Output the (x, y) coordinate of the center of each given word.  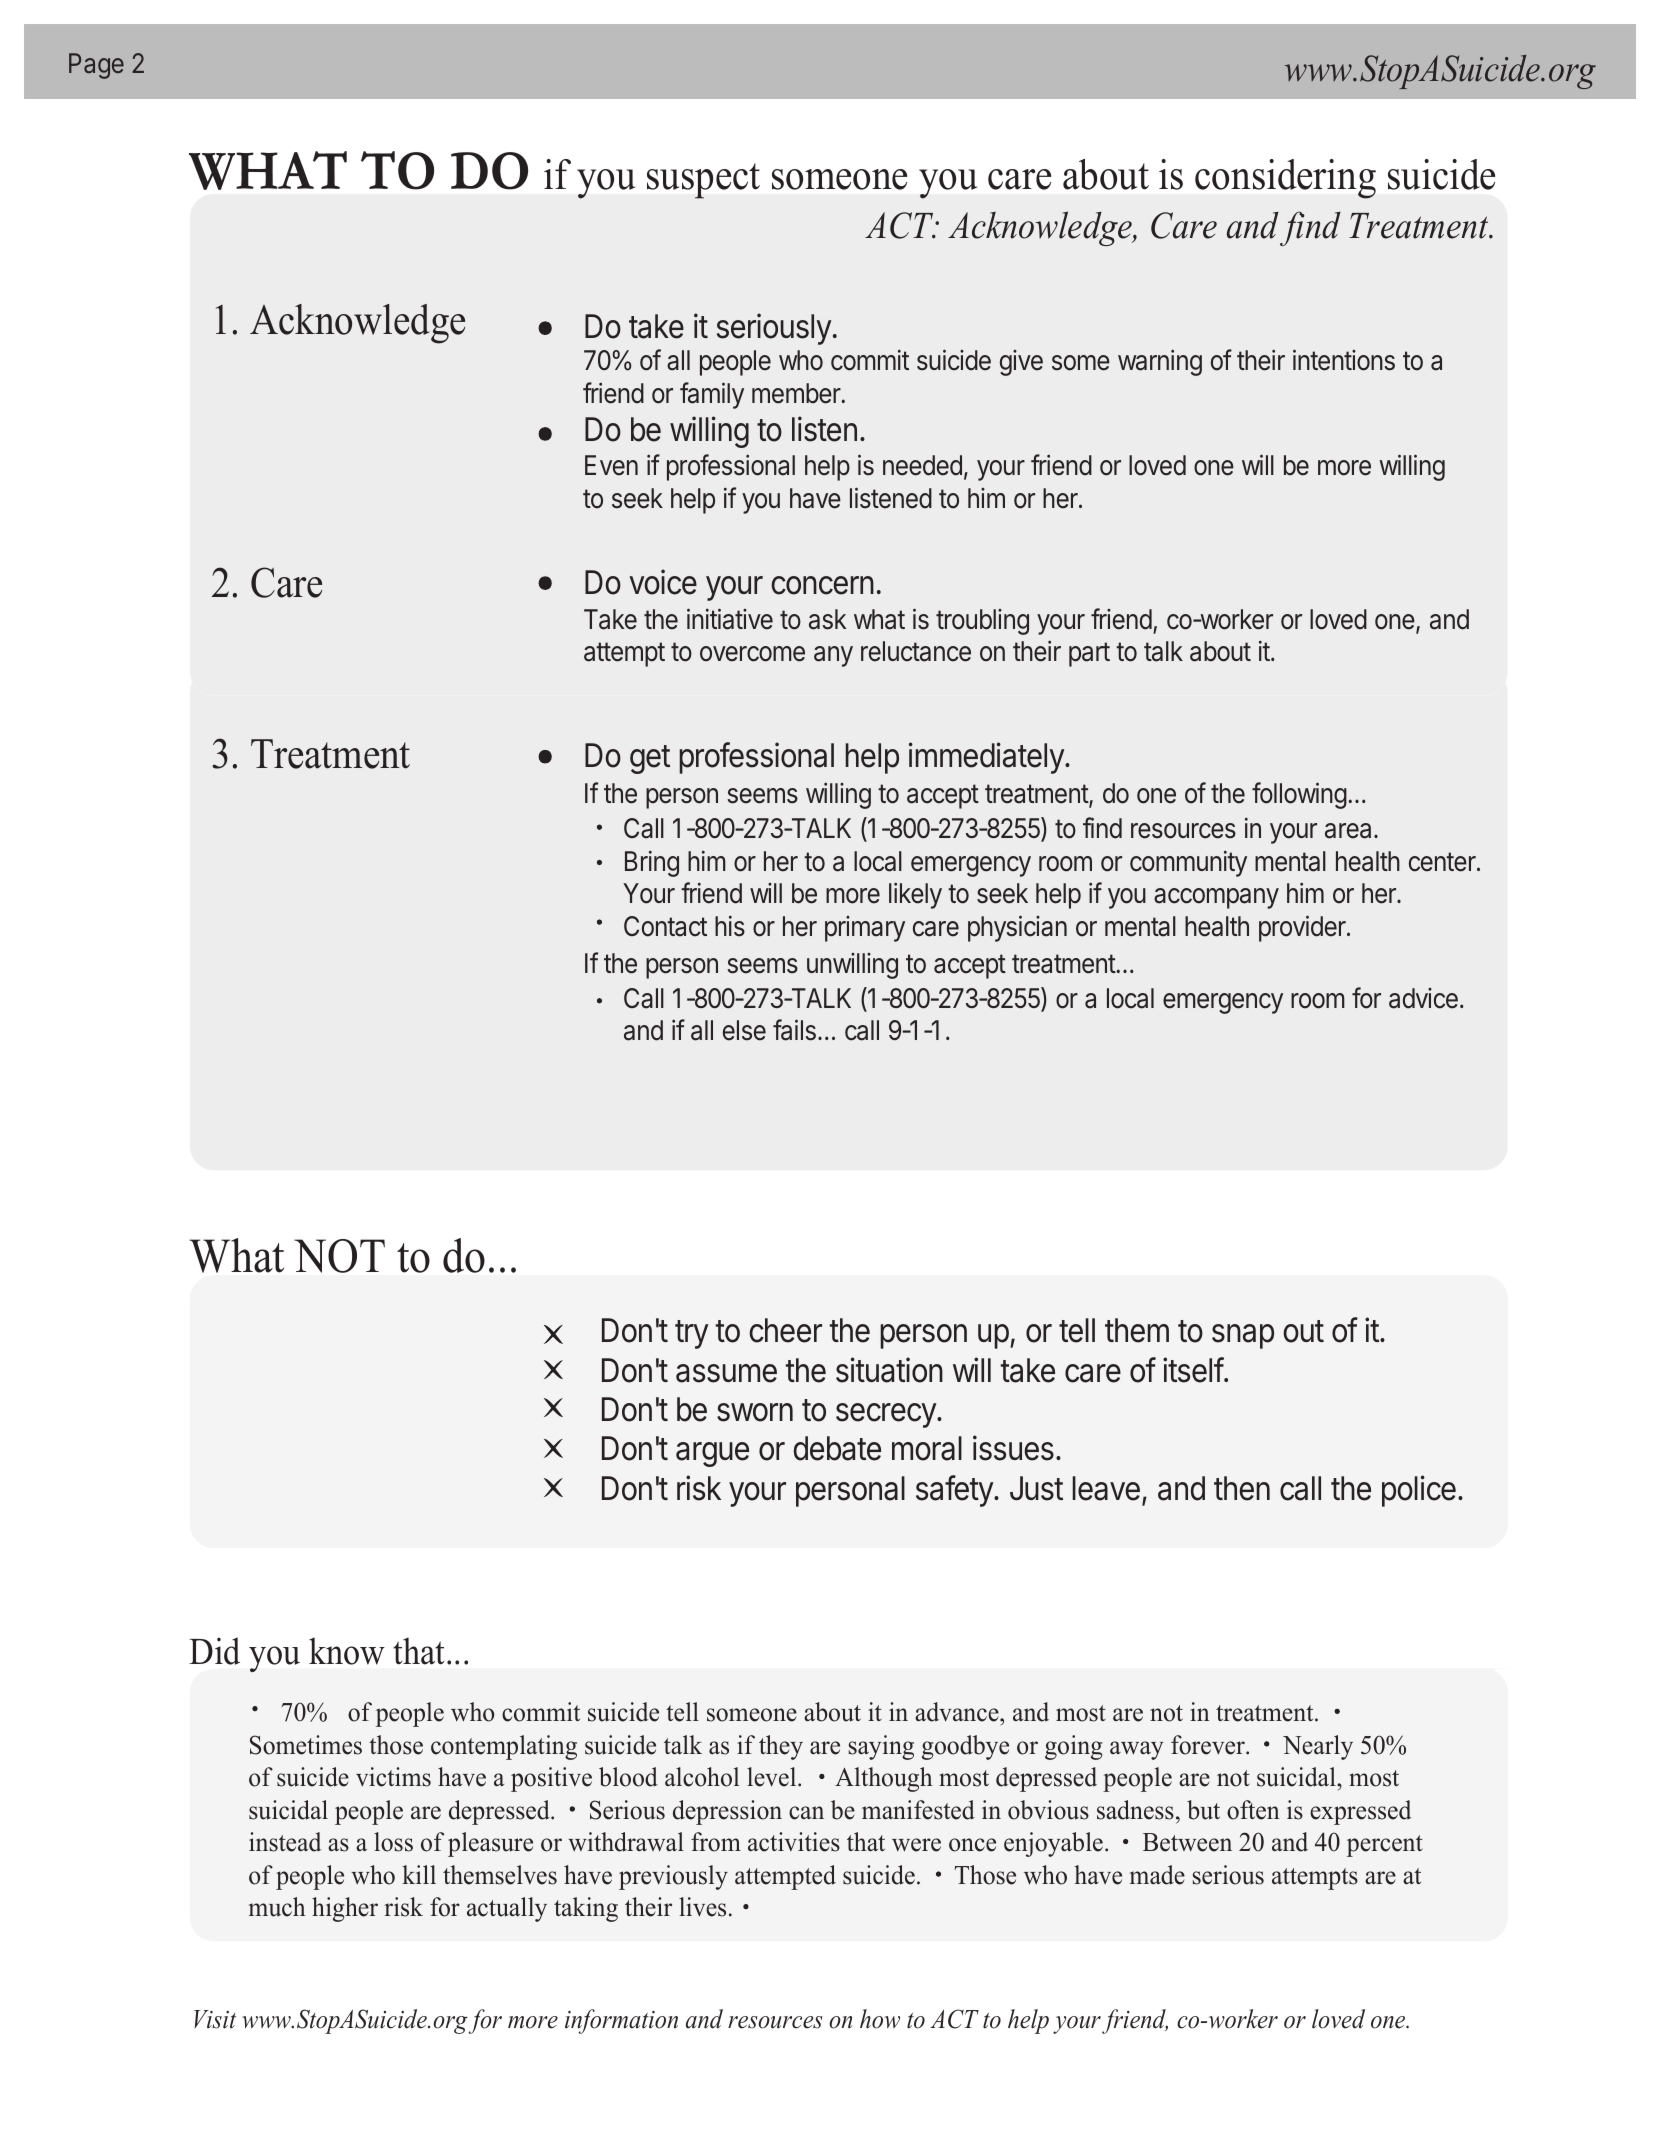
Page (96, 66)
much (277, 1907)
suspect (703, 181)
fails (794, 1030)
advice (1423, 998)
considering (1285, 179)
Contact (665, 926)
